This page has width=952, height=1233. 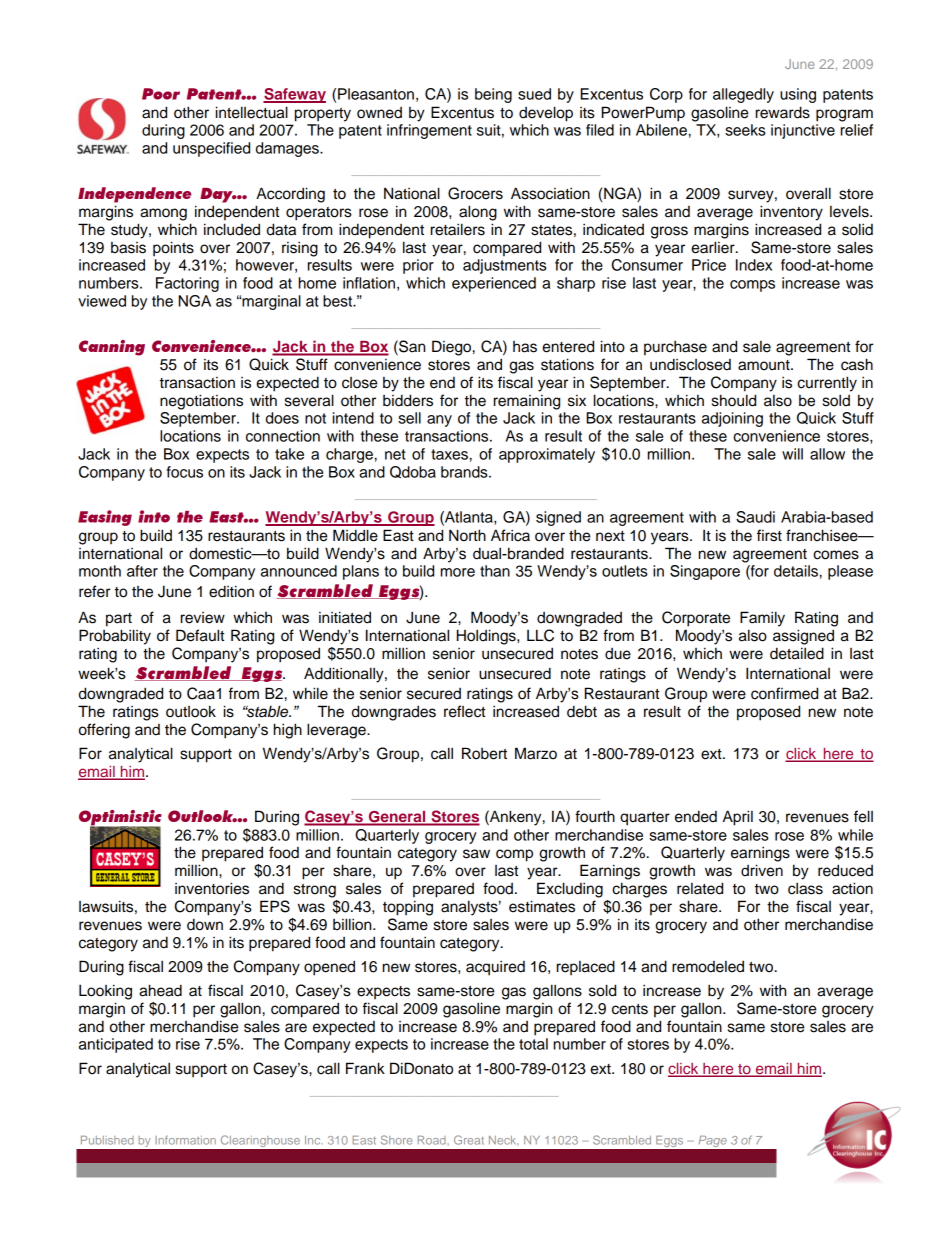 I want to click on brands, so click(x=465, y=472).
